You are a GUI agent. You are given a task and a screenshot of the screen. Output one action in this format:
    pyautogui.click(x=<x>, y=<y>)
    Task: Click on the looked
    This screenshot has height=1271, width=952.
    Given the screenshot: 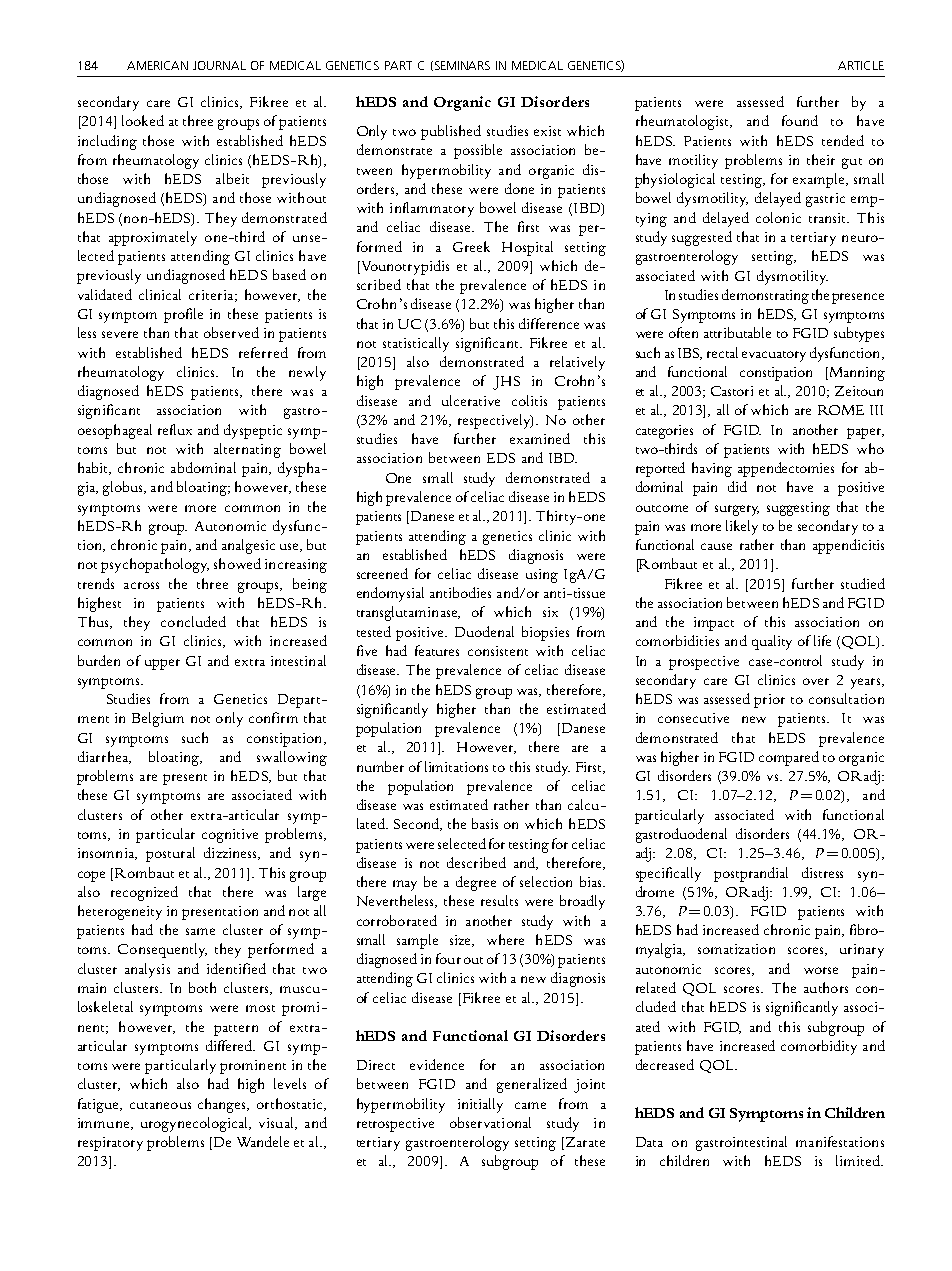 What is the action you would take?
    pyautogui.click(x=143, y=120)
